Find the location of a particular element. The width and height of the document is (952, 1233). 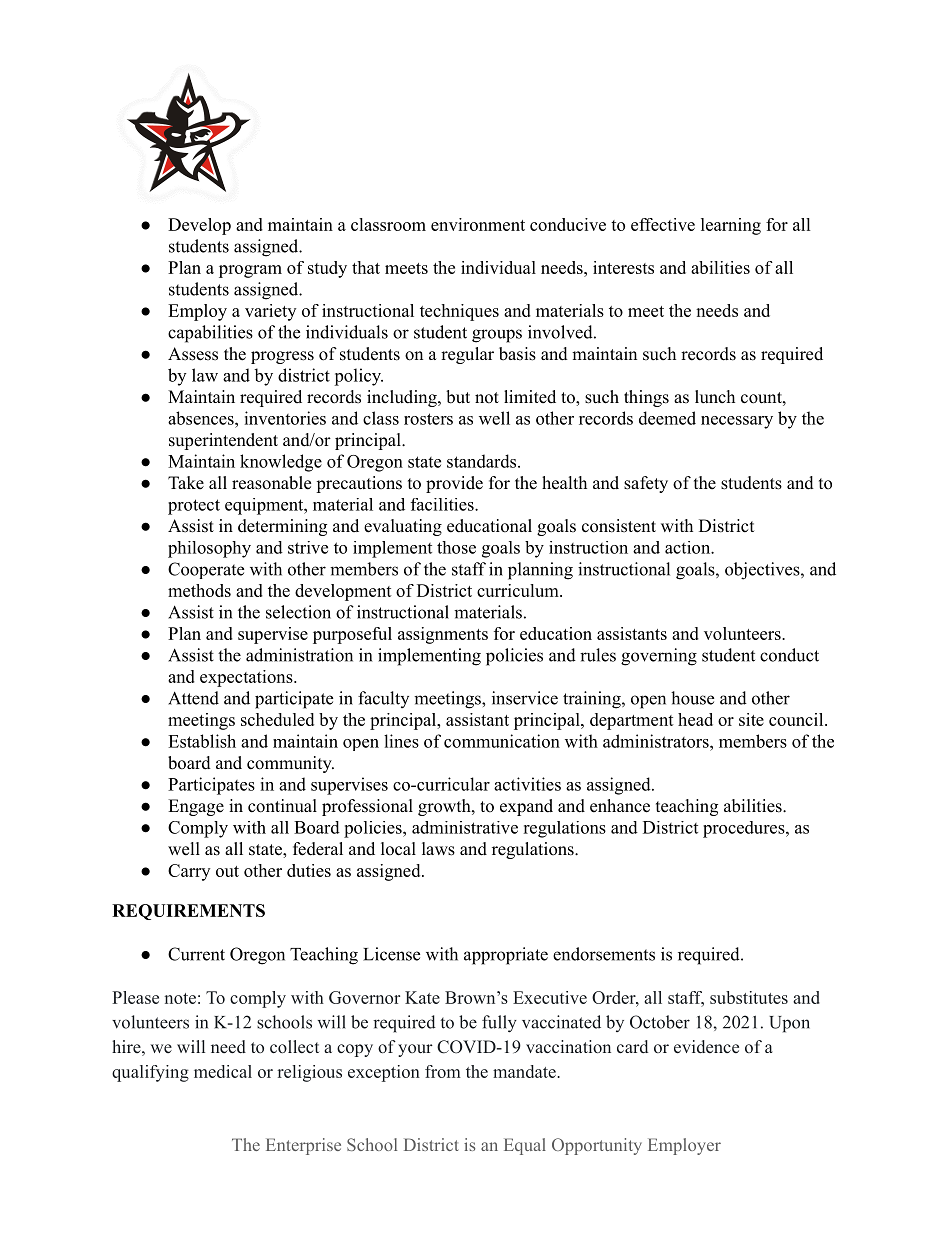

program is located at coordinates (250, 271).
